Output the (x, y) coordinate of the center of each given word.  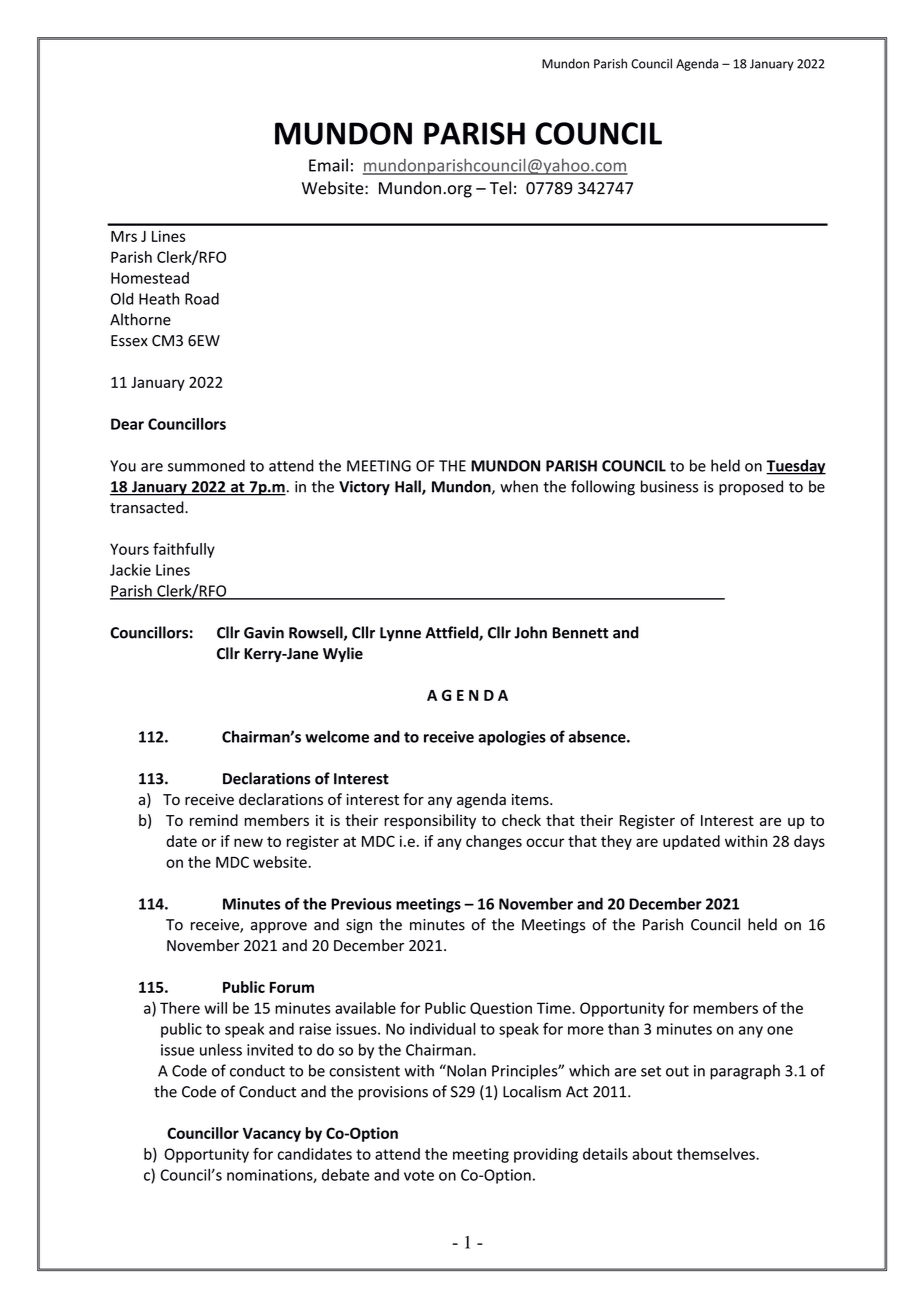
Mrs (124, 236)
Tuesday (796, 467)
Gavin (264, 632)
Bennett (580, 633)
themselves (717, 1154)
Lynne (400, 634)
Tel (500, 188)
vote (419, 1175)
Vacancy (272, 1135)
